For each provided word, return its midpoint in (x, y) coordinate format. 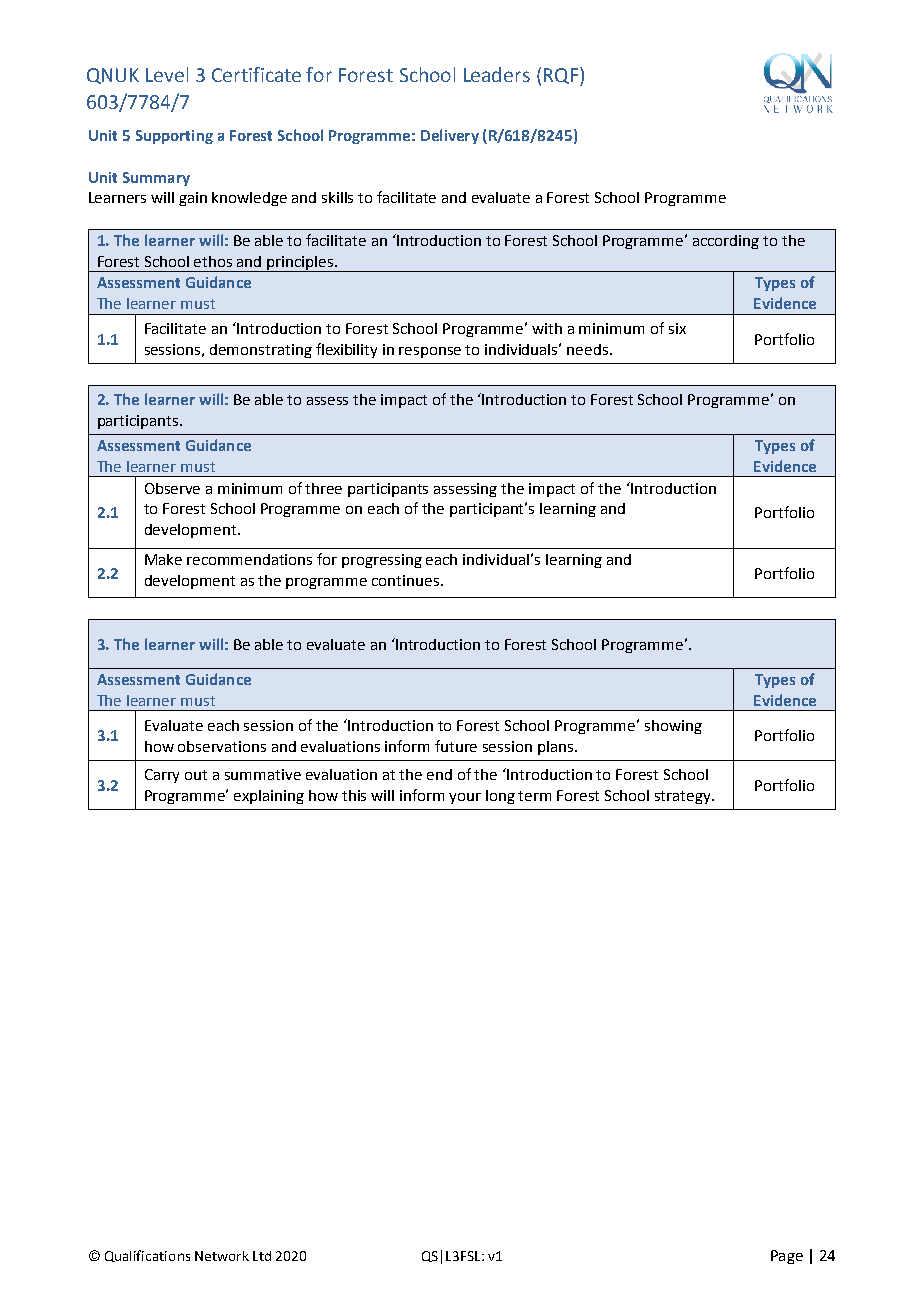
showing (673, 727)
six (677, 328)
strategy (684, 797)
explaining (269, 797)
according (726, 242)
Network (222, 1256)
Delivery (450, 136)
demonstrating (261, 351)
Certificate (256, 74)
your (465, 798)
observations (222, 746)
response (430, 352)
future (456, 746)
